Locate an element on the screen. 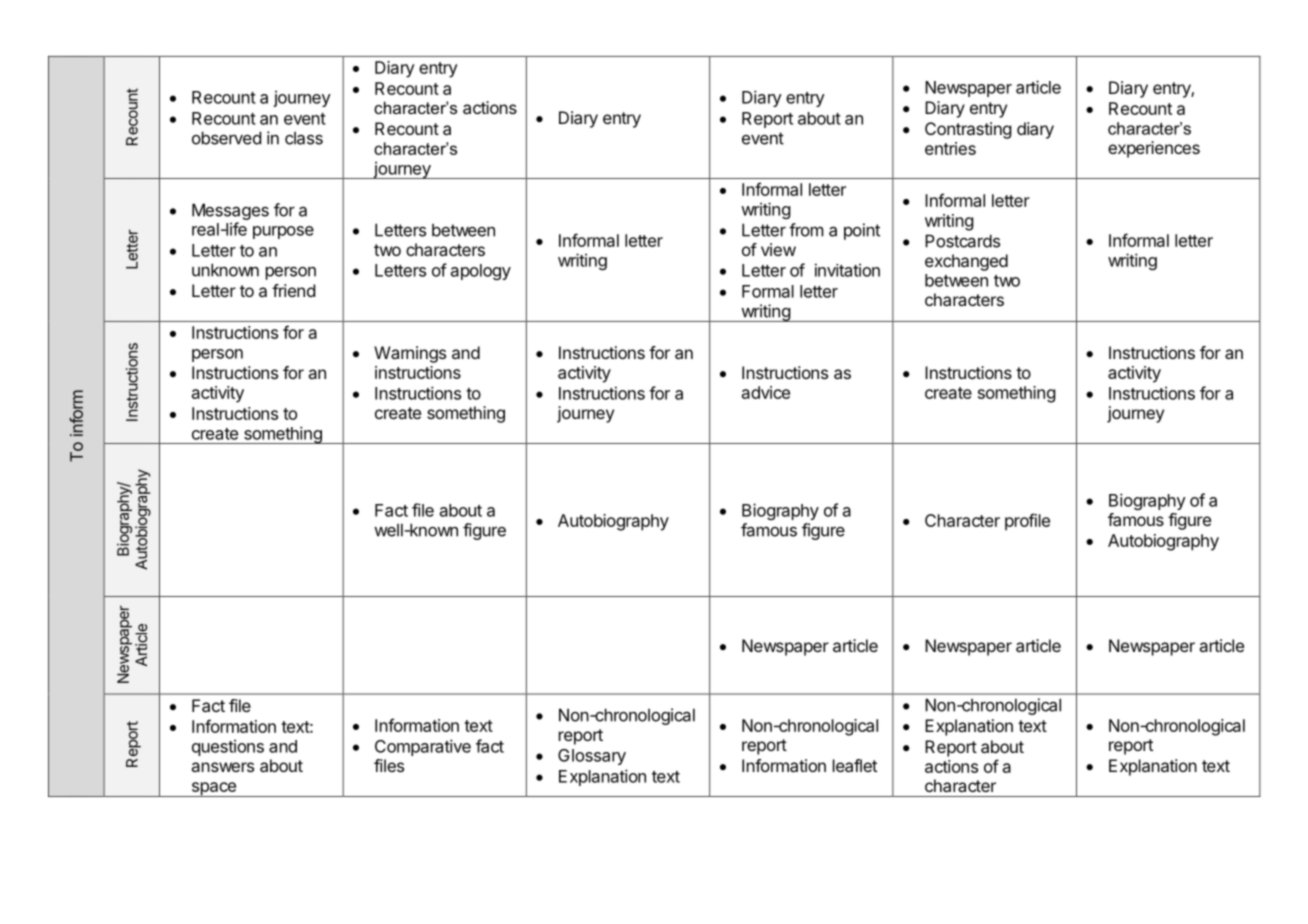 Image resolution: width=1308 pixels, height=924 pixels. Glossary is located at coordinates (592, 757).
